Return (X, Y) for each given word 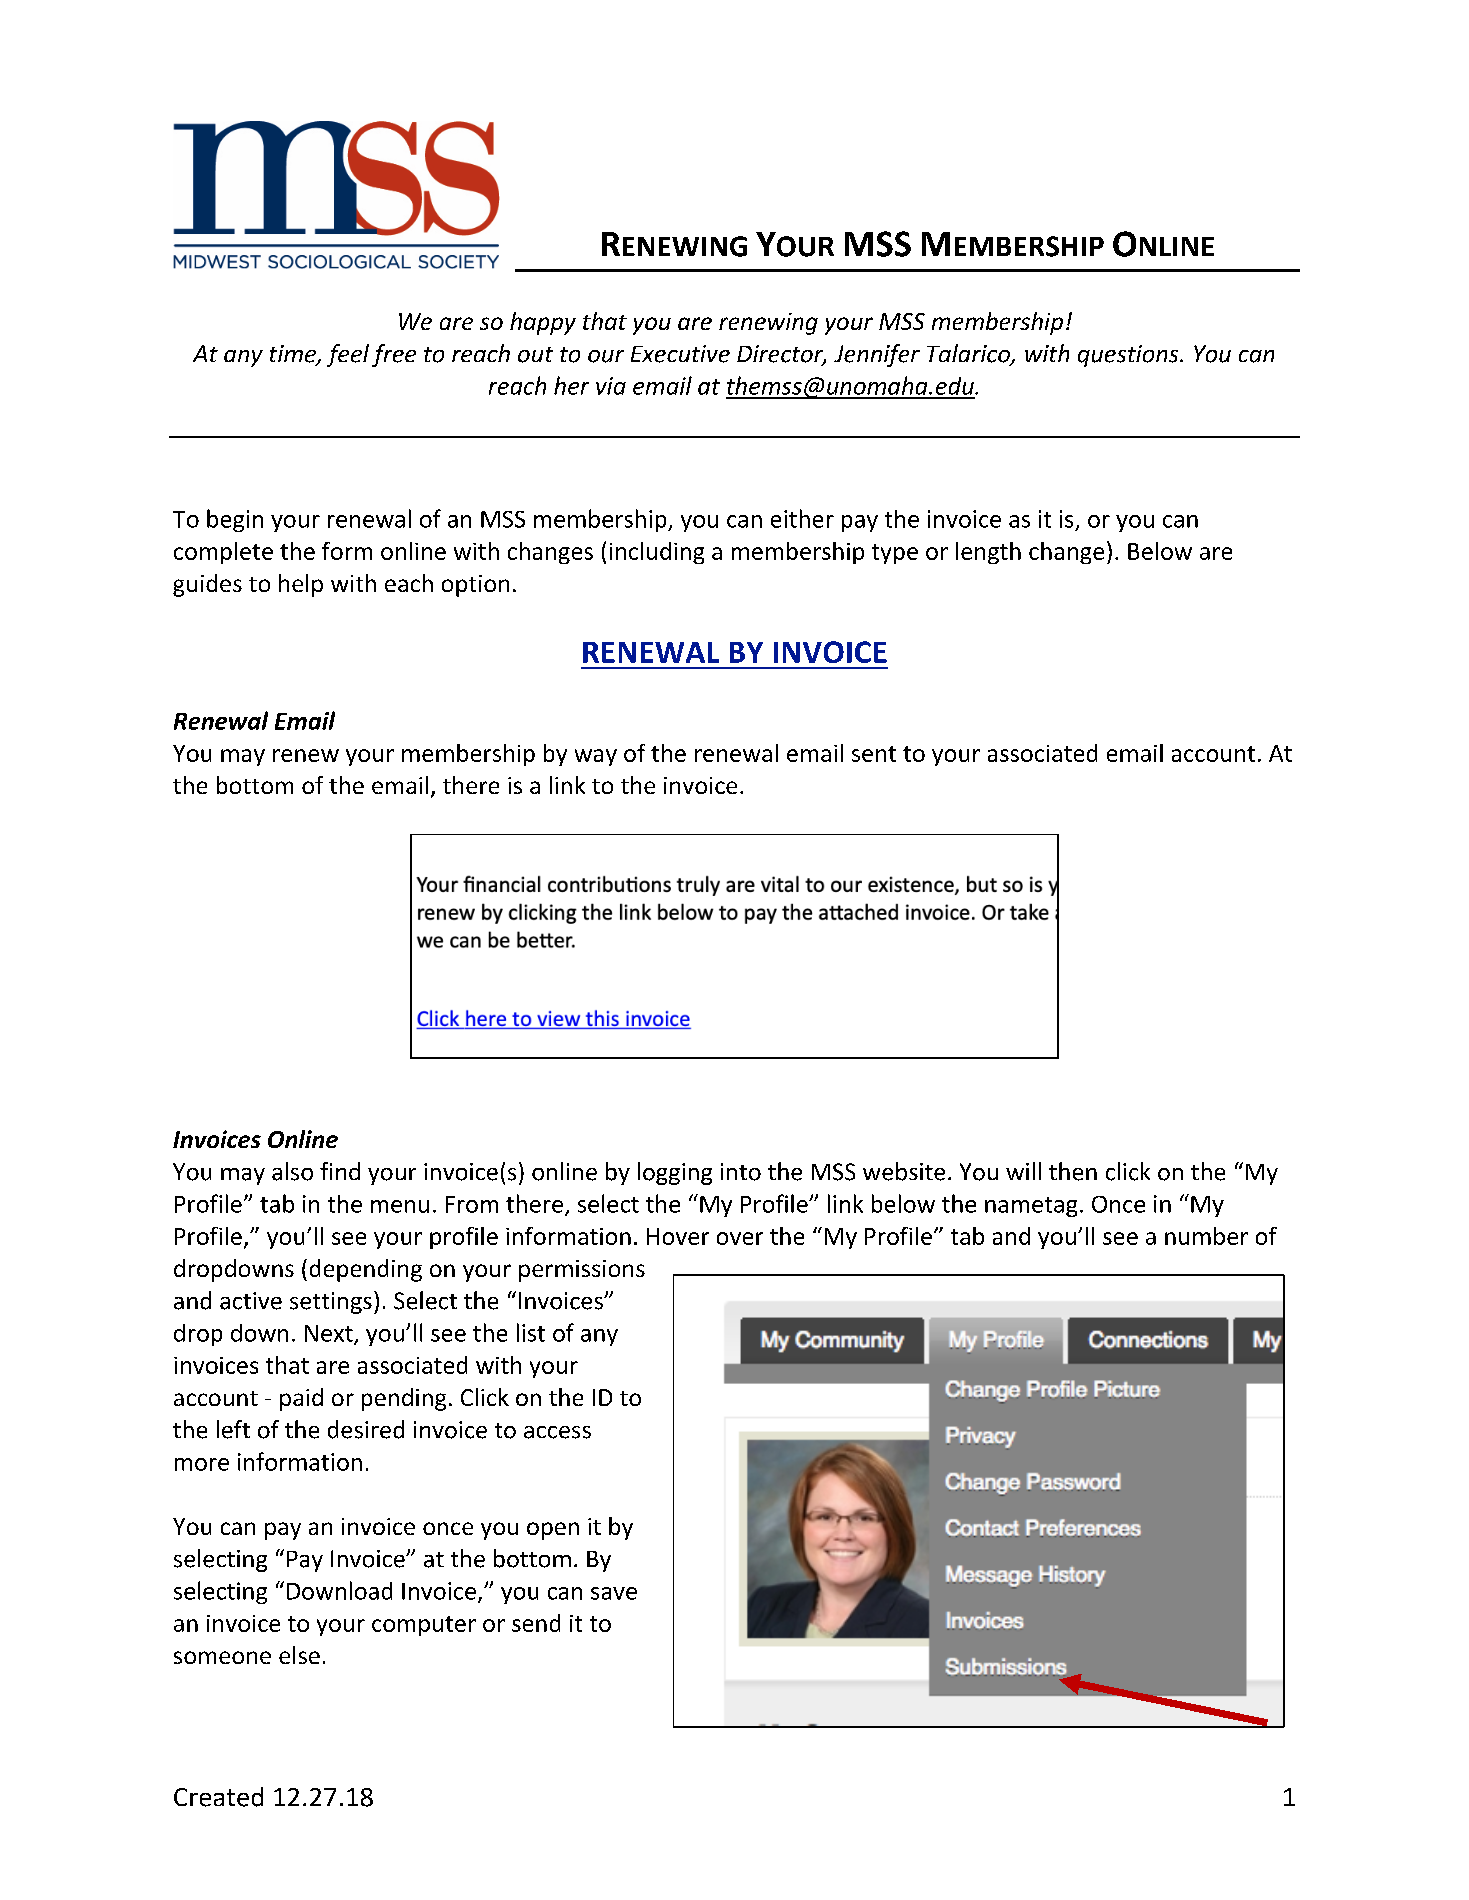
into (741, 1172)
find (340, 1171)
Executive (680, 354)
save (614, 1593)
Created (218, 1797)
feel (348, 355)
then (1073, 1171)
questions (1129, 356)
